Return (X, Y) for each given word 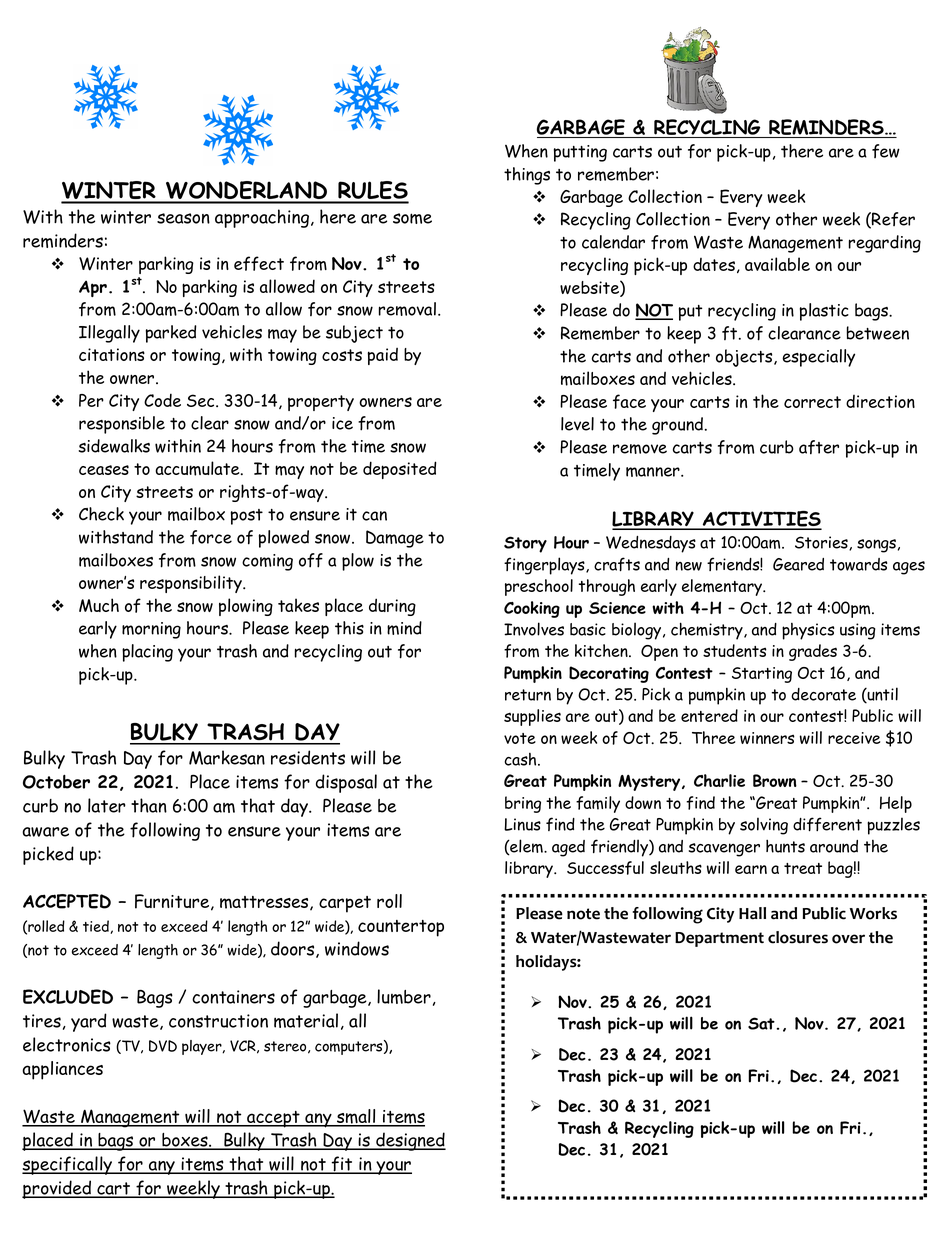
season (183, 218)
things (527, 176)
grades (813, 652)
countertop (401, 928)
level (577, 424)
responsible (122, 425)
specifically (68, 1165)
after (819, 447)
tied (97, 927)
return (528, 695)
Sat (761, 1023)
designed (410, 1141)
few (886, 151)
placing (147, 653)
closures (798, 937)
